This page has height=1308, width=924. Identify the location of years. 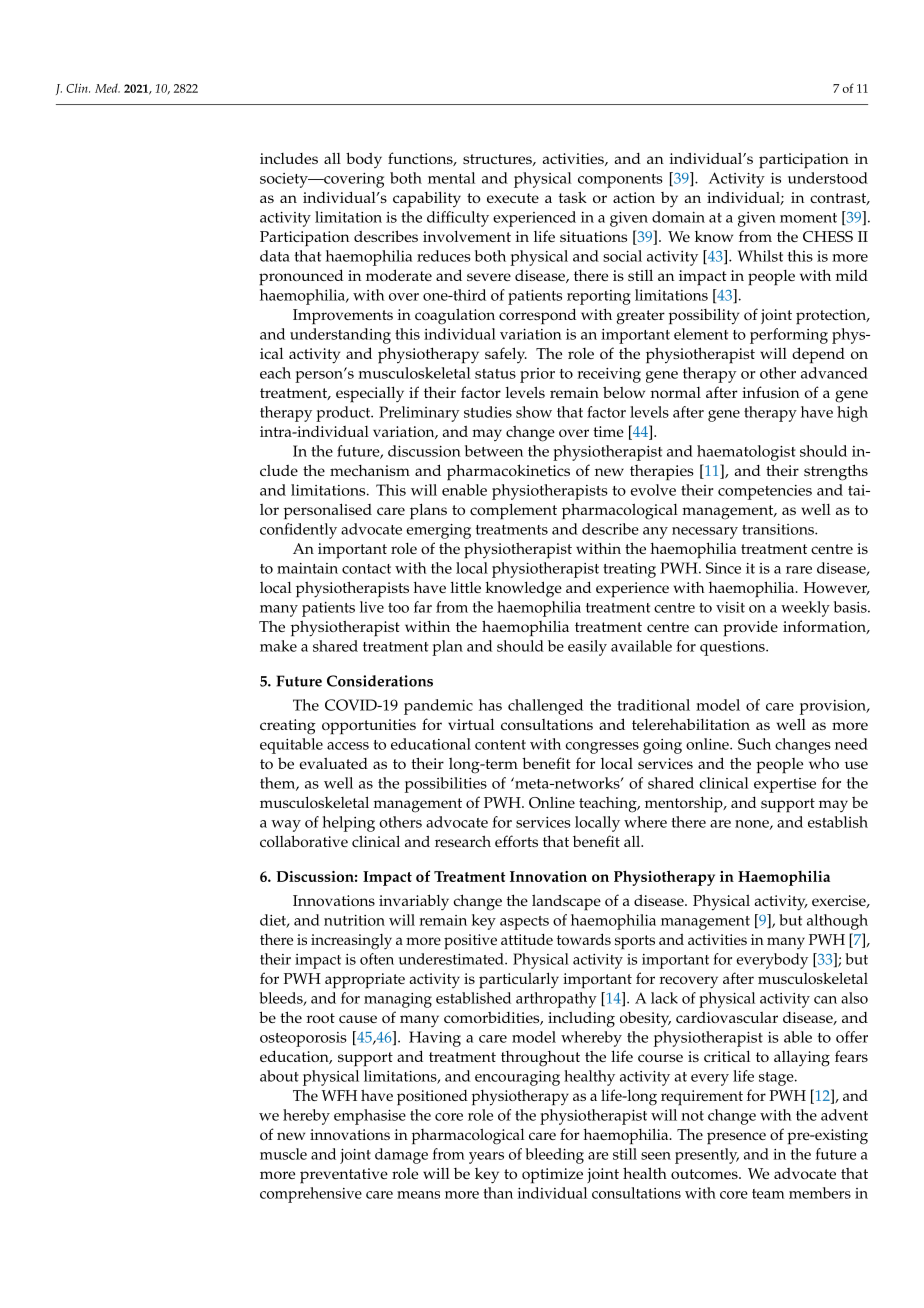
(486, 1158).
